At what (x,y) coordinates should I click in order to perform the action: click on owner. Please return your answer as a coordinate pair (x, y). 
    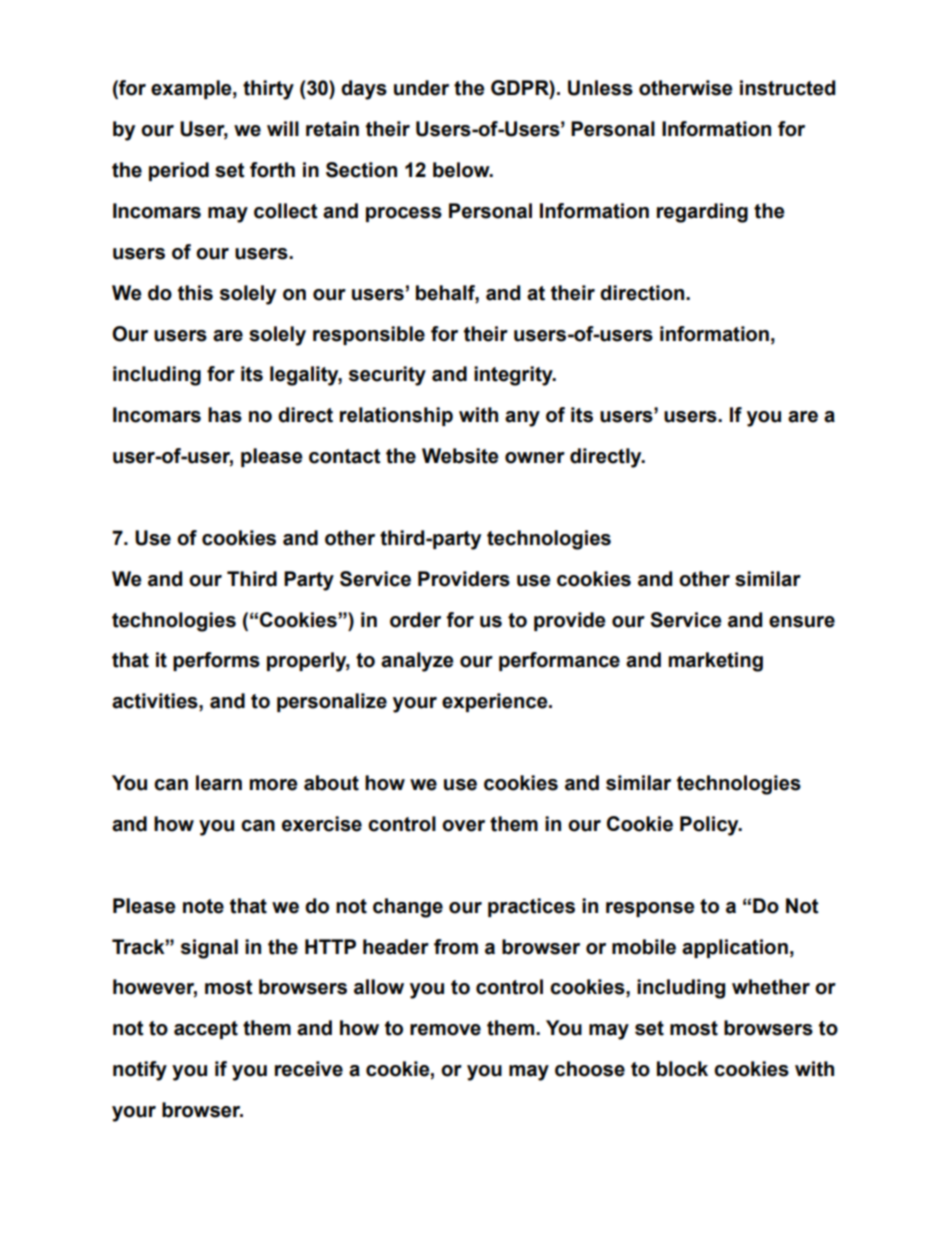
    Looking at the image, I should click on (535, 458).
